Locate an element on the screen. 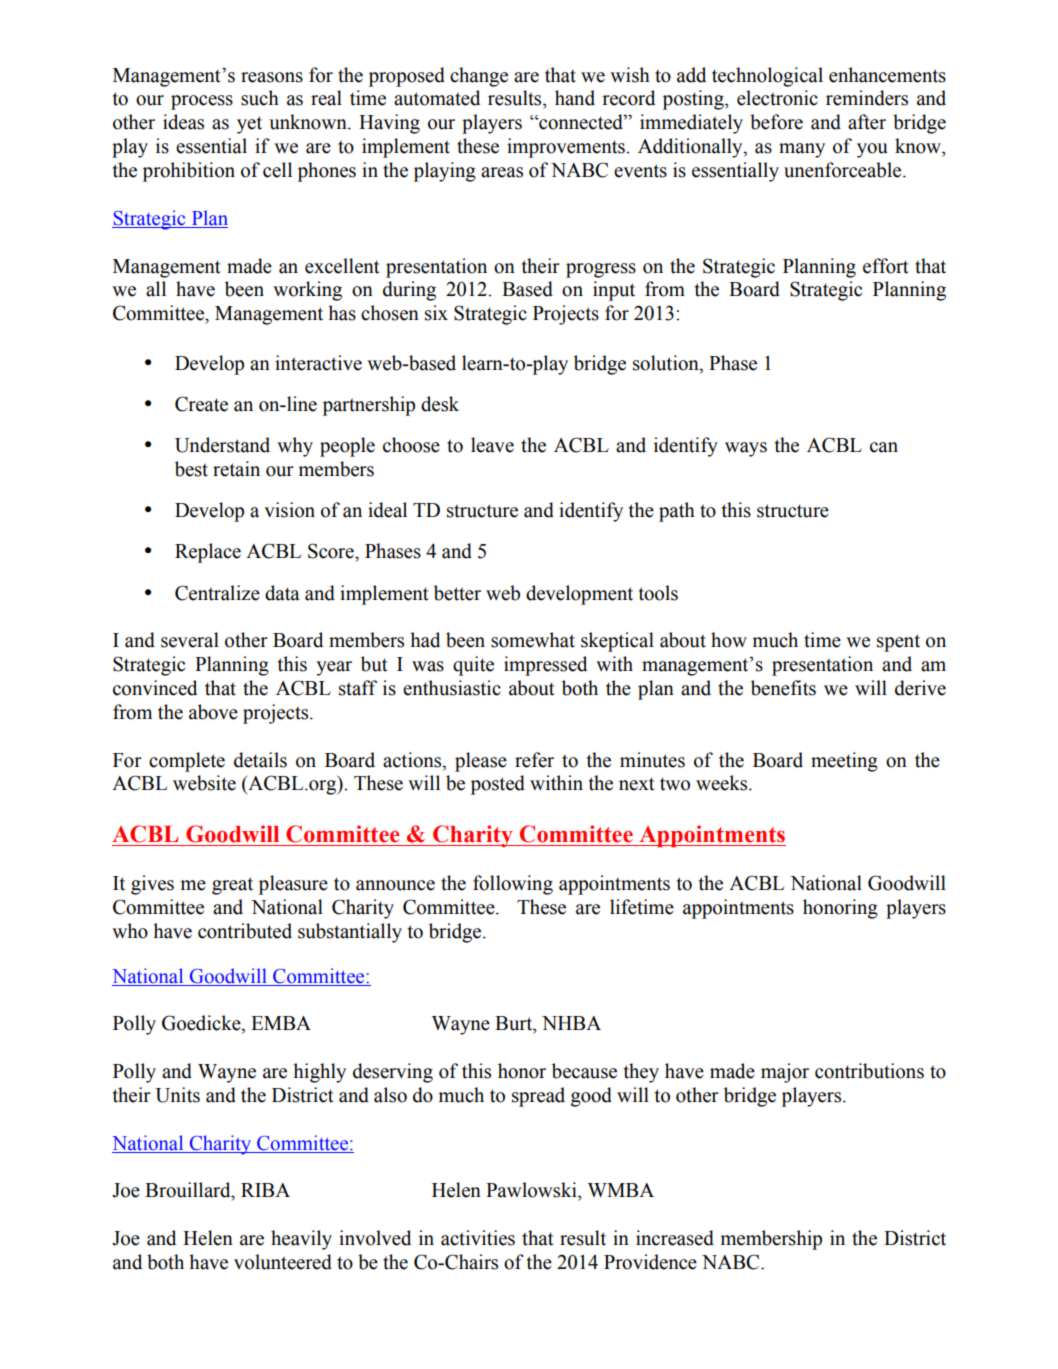 The width and height of the screenshot is (1058, 1369). increased is located at coordinates (675, 1238).
